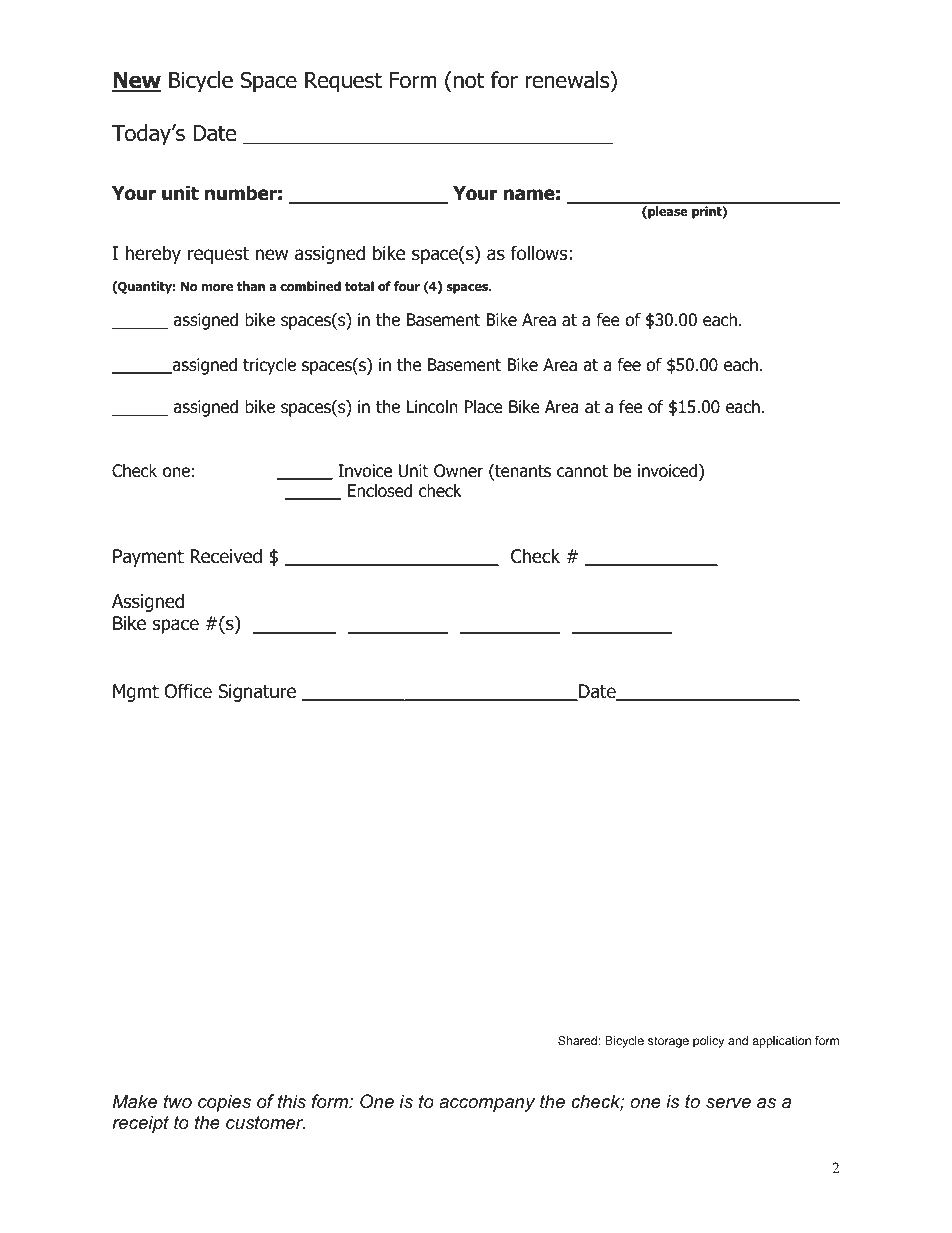 This screenshot has height=1233, width=952. What do you see at coordinates (153, 254) in the screenshot?
I see `hereby` at bounding box center [153, 254].
